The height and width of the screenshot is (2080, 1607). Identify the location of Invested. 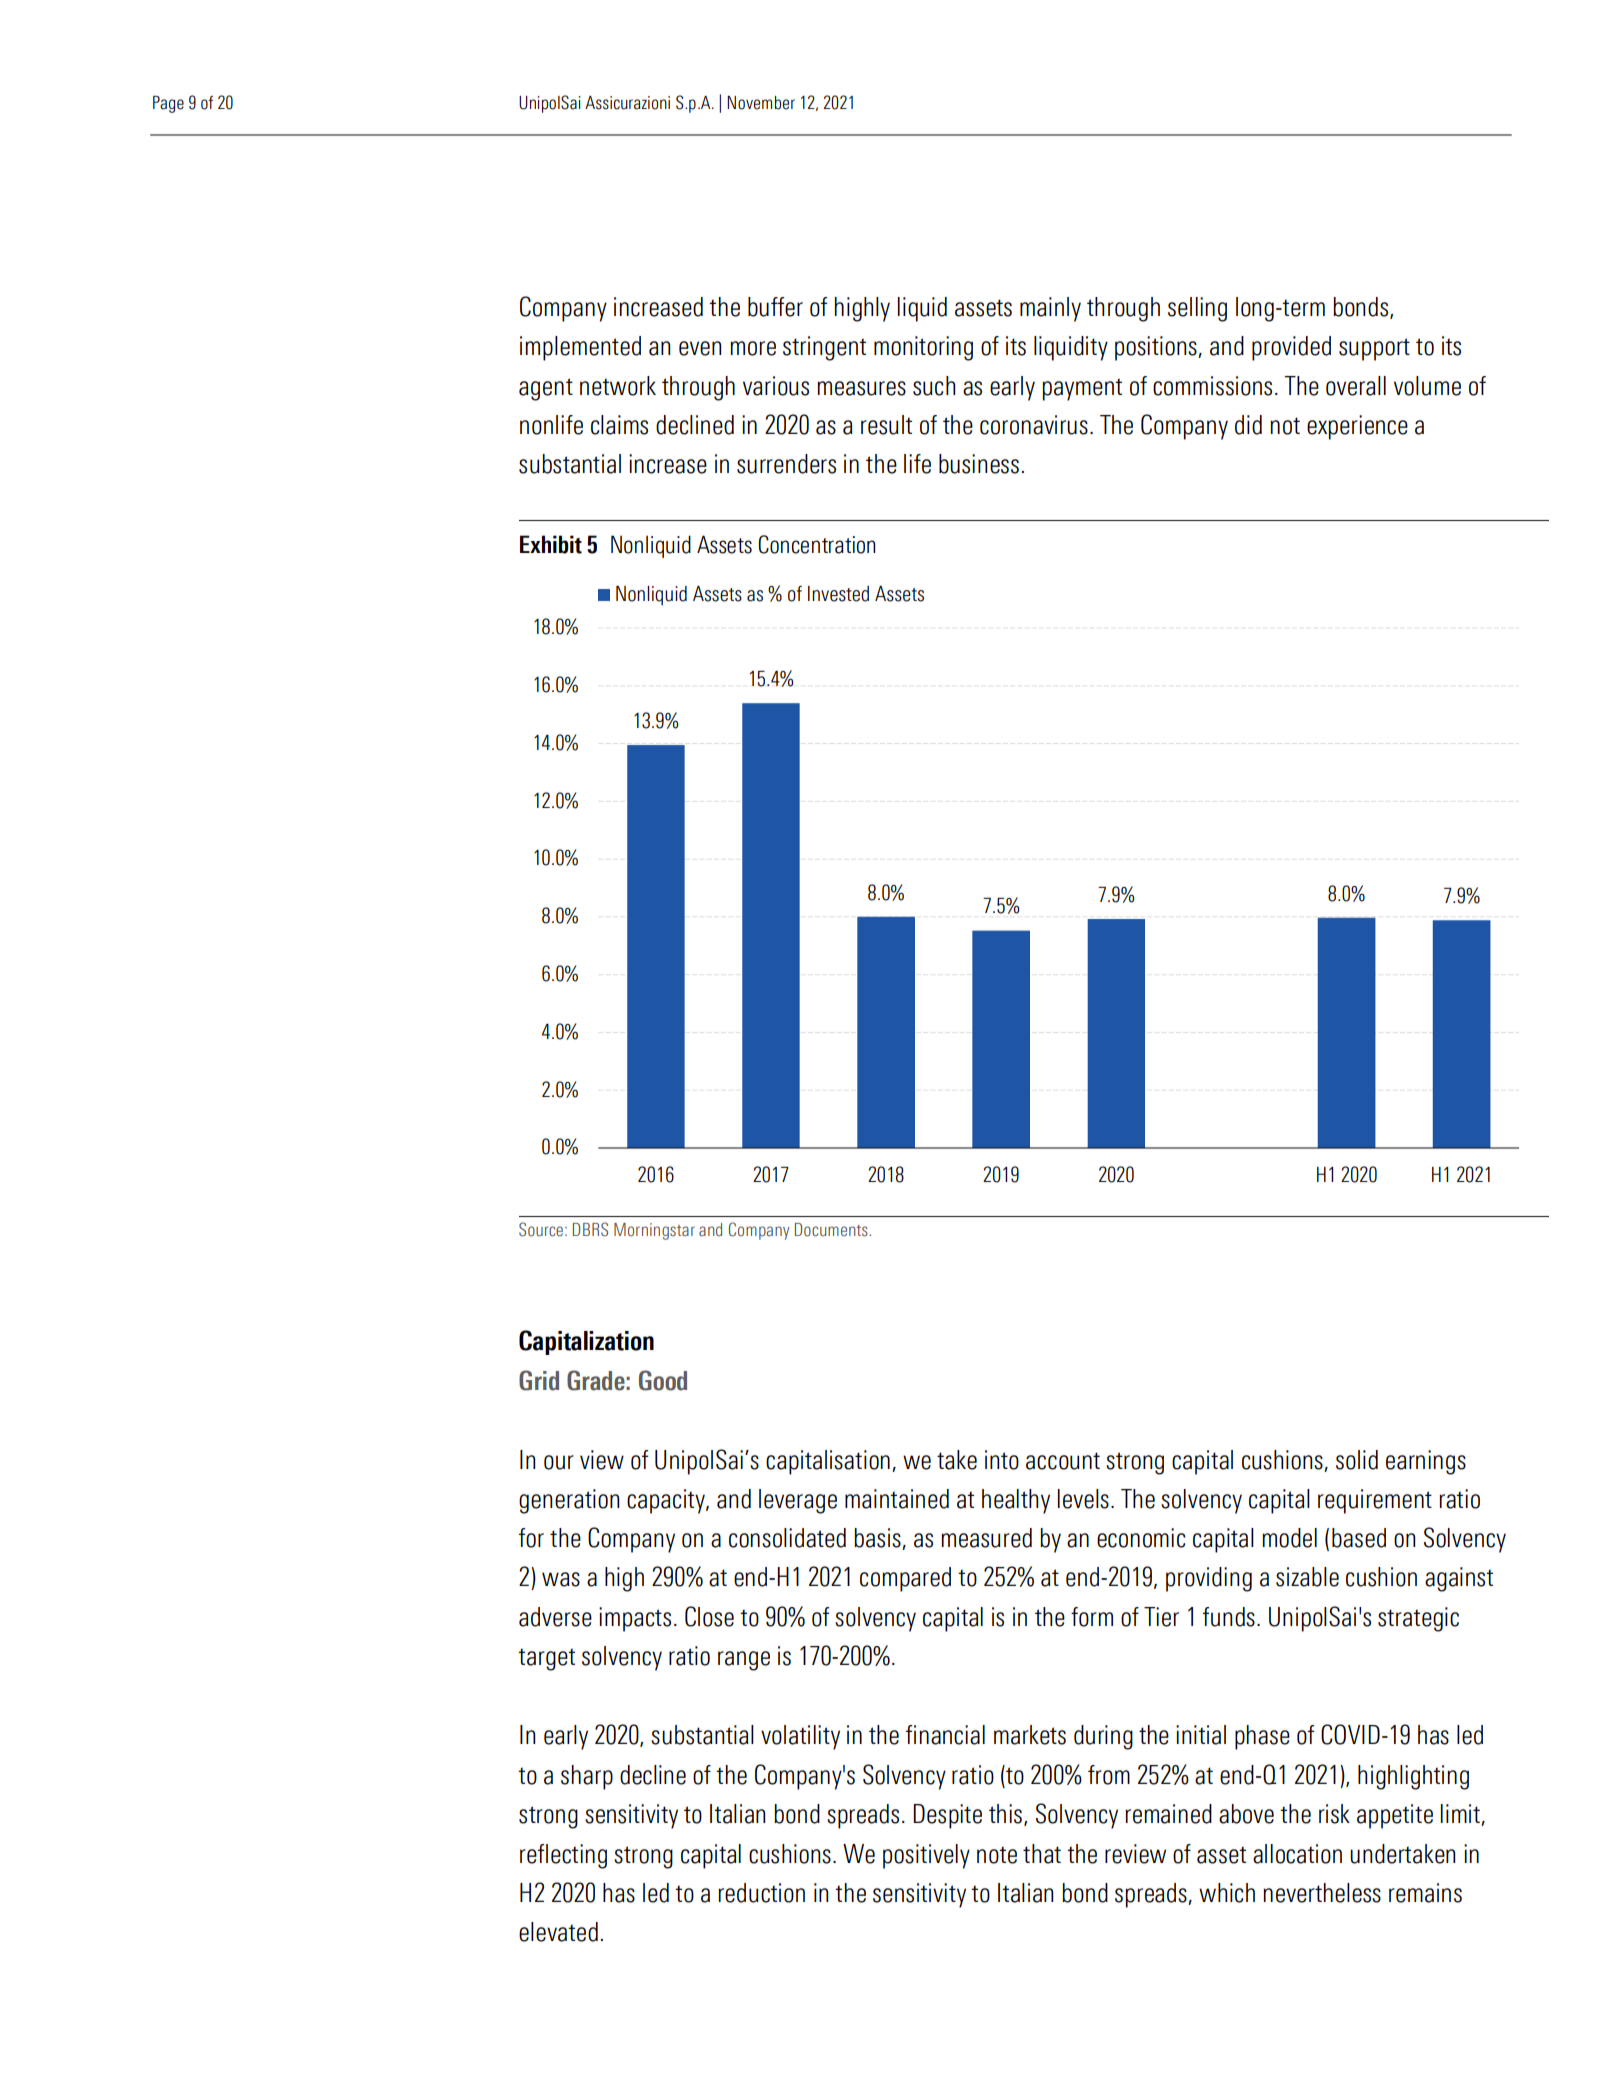
(838, 594).
